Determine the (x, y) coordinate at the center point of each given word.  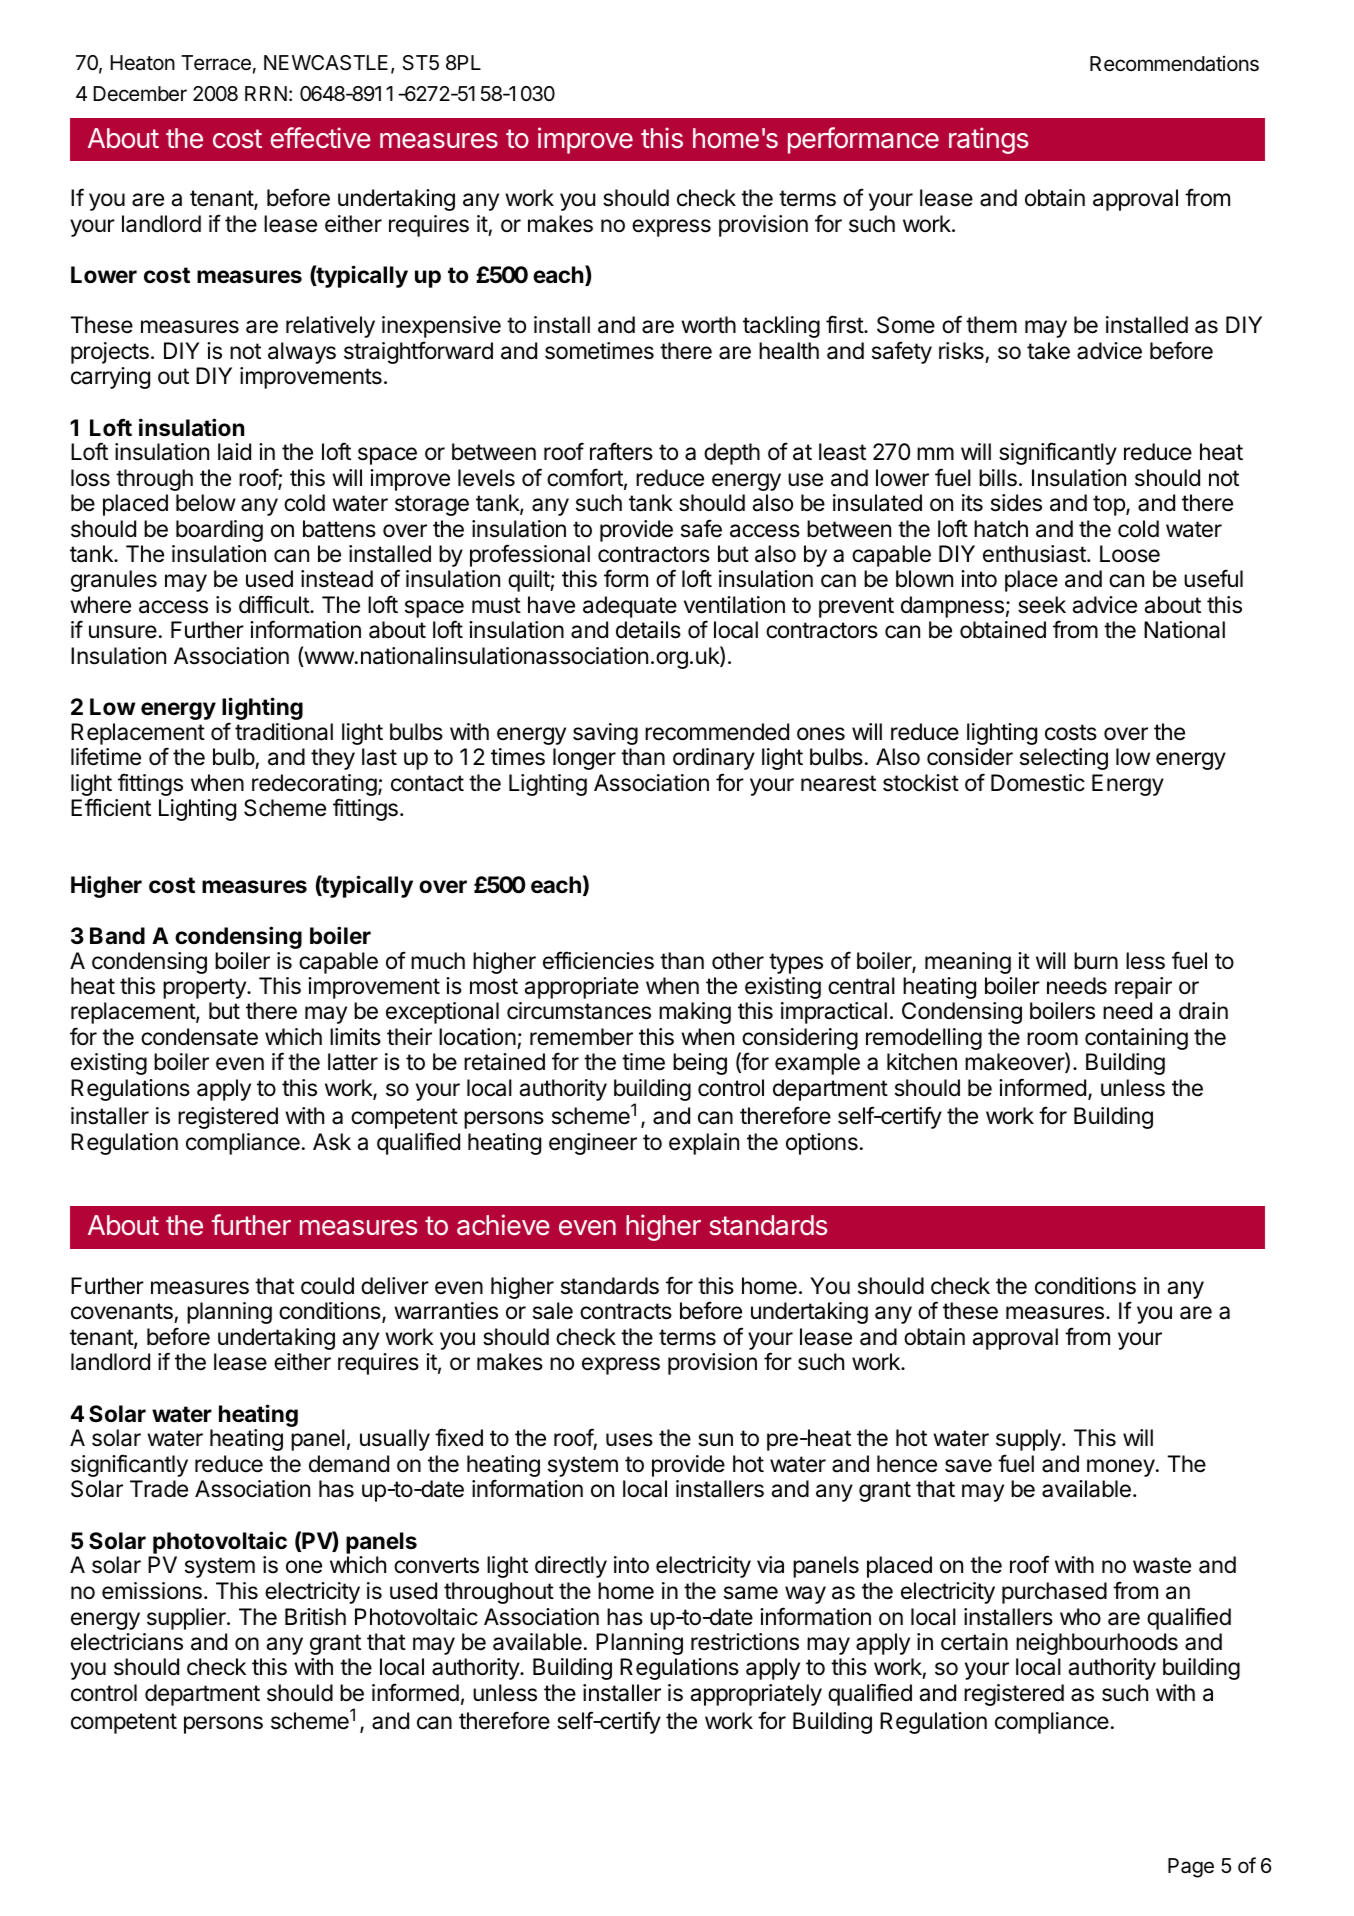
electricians (127, 1642)
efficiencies (598, 960)
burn (1096, 961)
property (205, 988)
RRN (266, 93)
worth (708, 324)
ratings (988, 140)
